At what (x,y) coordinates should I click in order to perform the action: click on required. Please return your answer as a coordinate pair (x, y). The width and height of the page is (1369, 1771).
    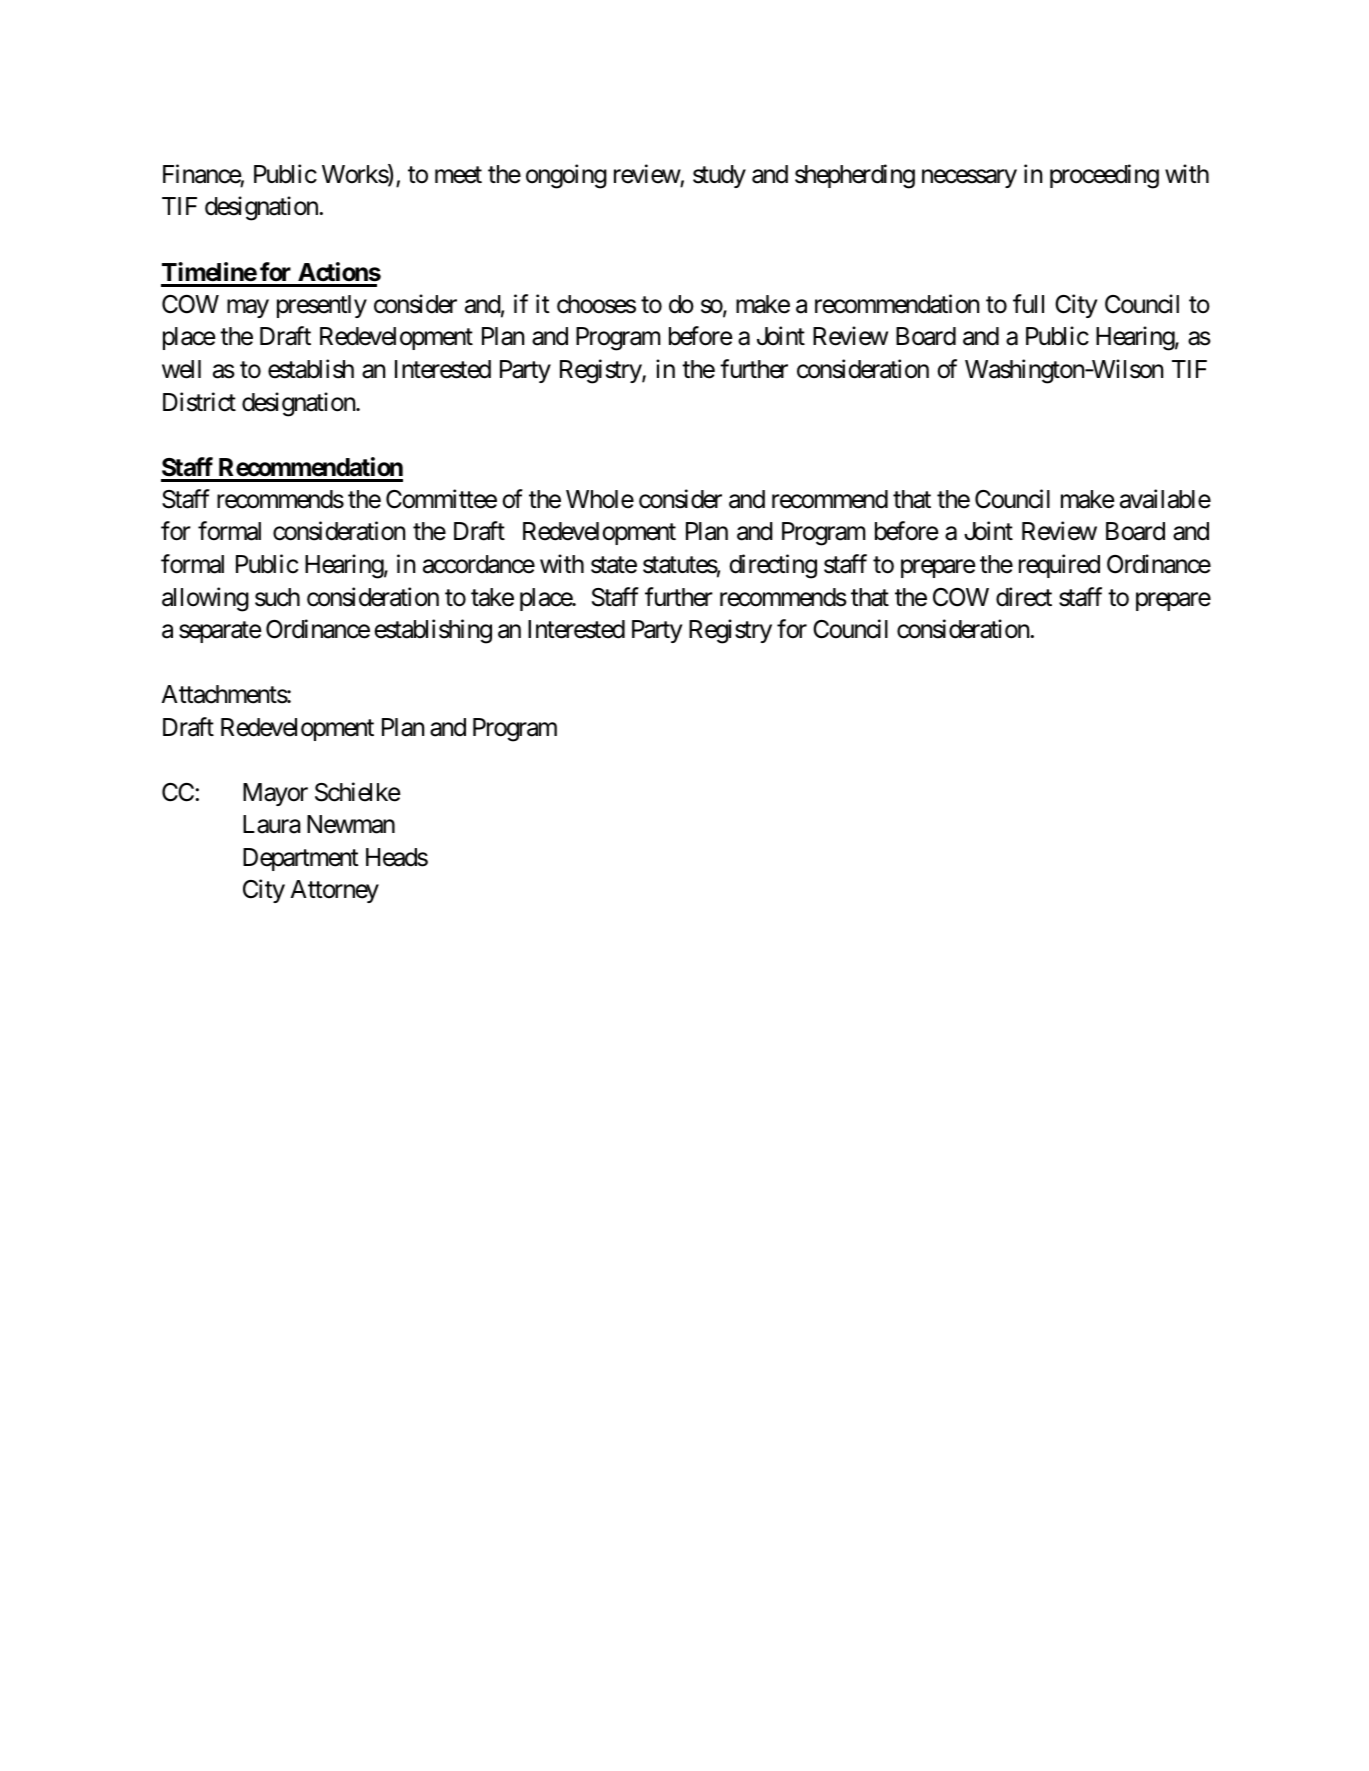
    Looking at the image, I should click on (1059, 566).
